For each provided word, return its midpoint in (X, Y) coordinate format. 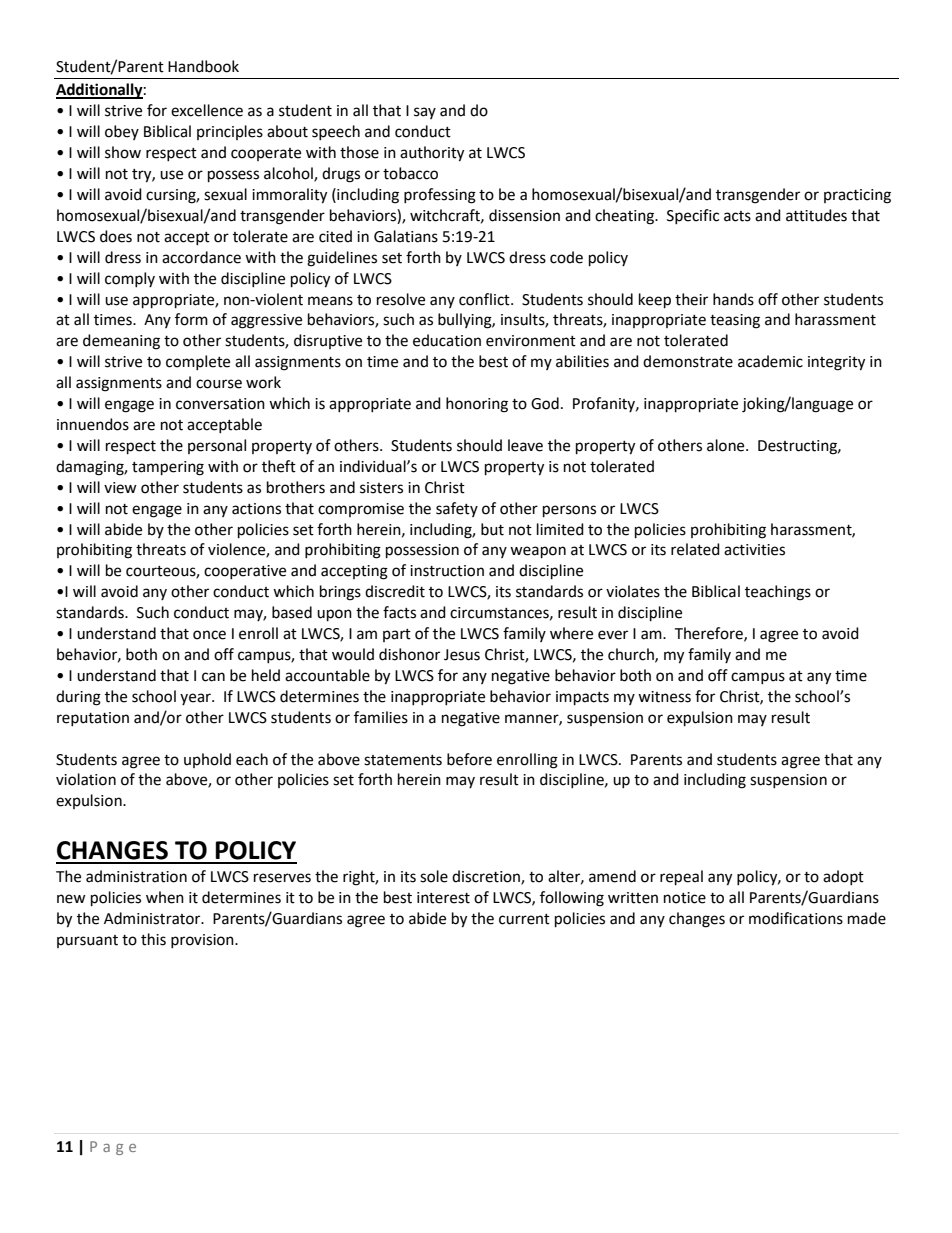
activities (754, 550)
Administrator (153, 918)
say (425, 113)
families (381, 717)
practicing (857, 196)
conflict (485, 299)
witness (664, 697)
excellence (207, 110)
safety (457, 509)
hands (733, 299)
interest (443, 898)
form (191, 319)
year (196, 699)
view (120, 488)
